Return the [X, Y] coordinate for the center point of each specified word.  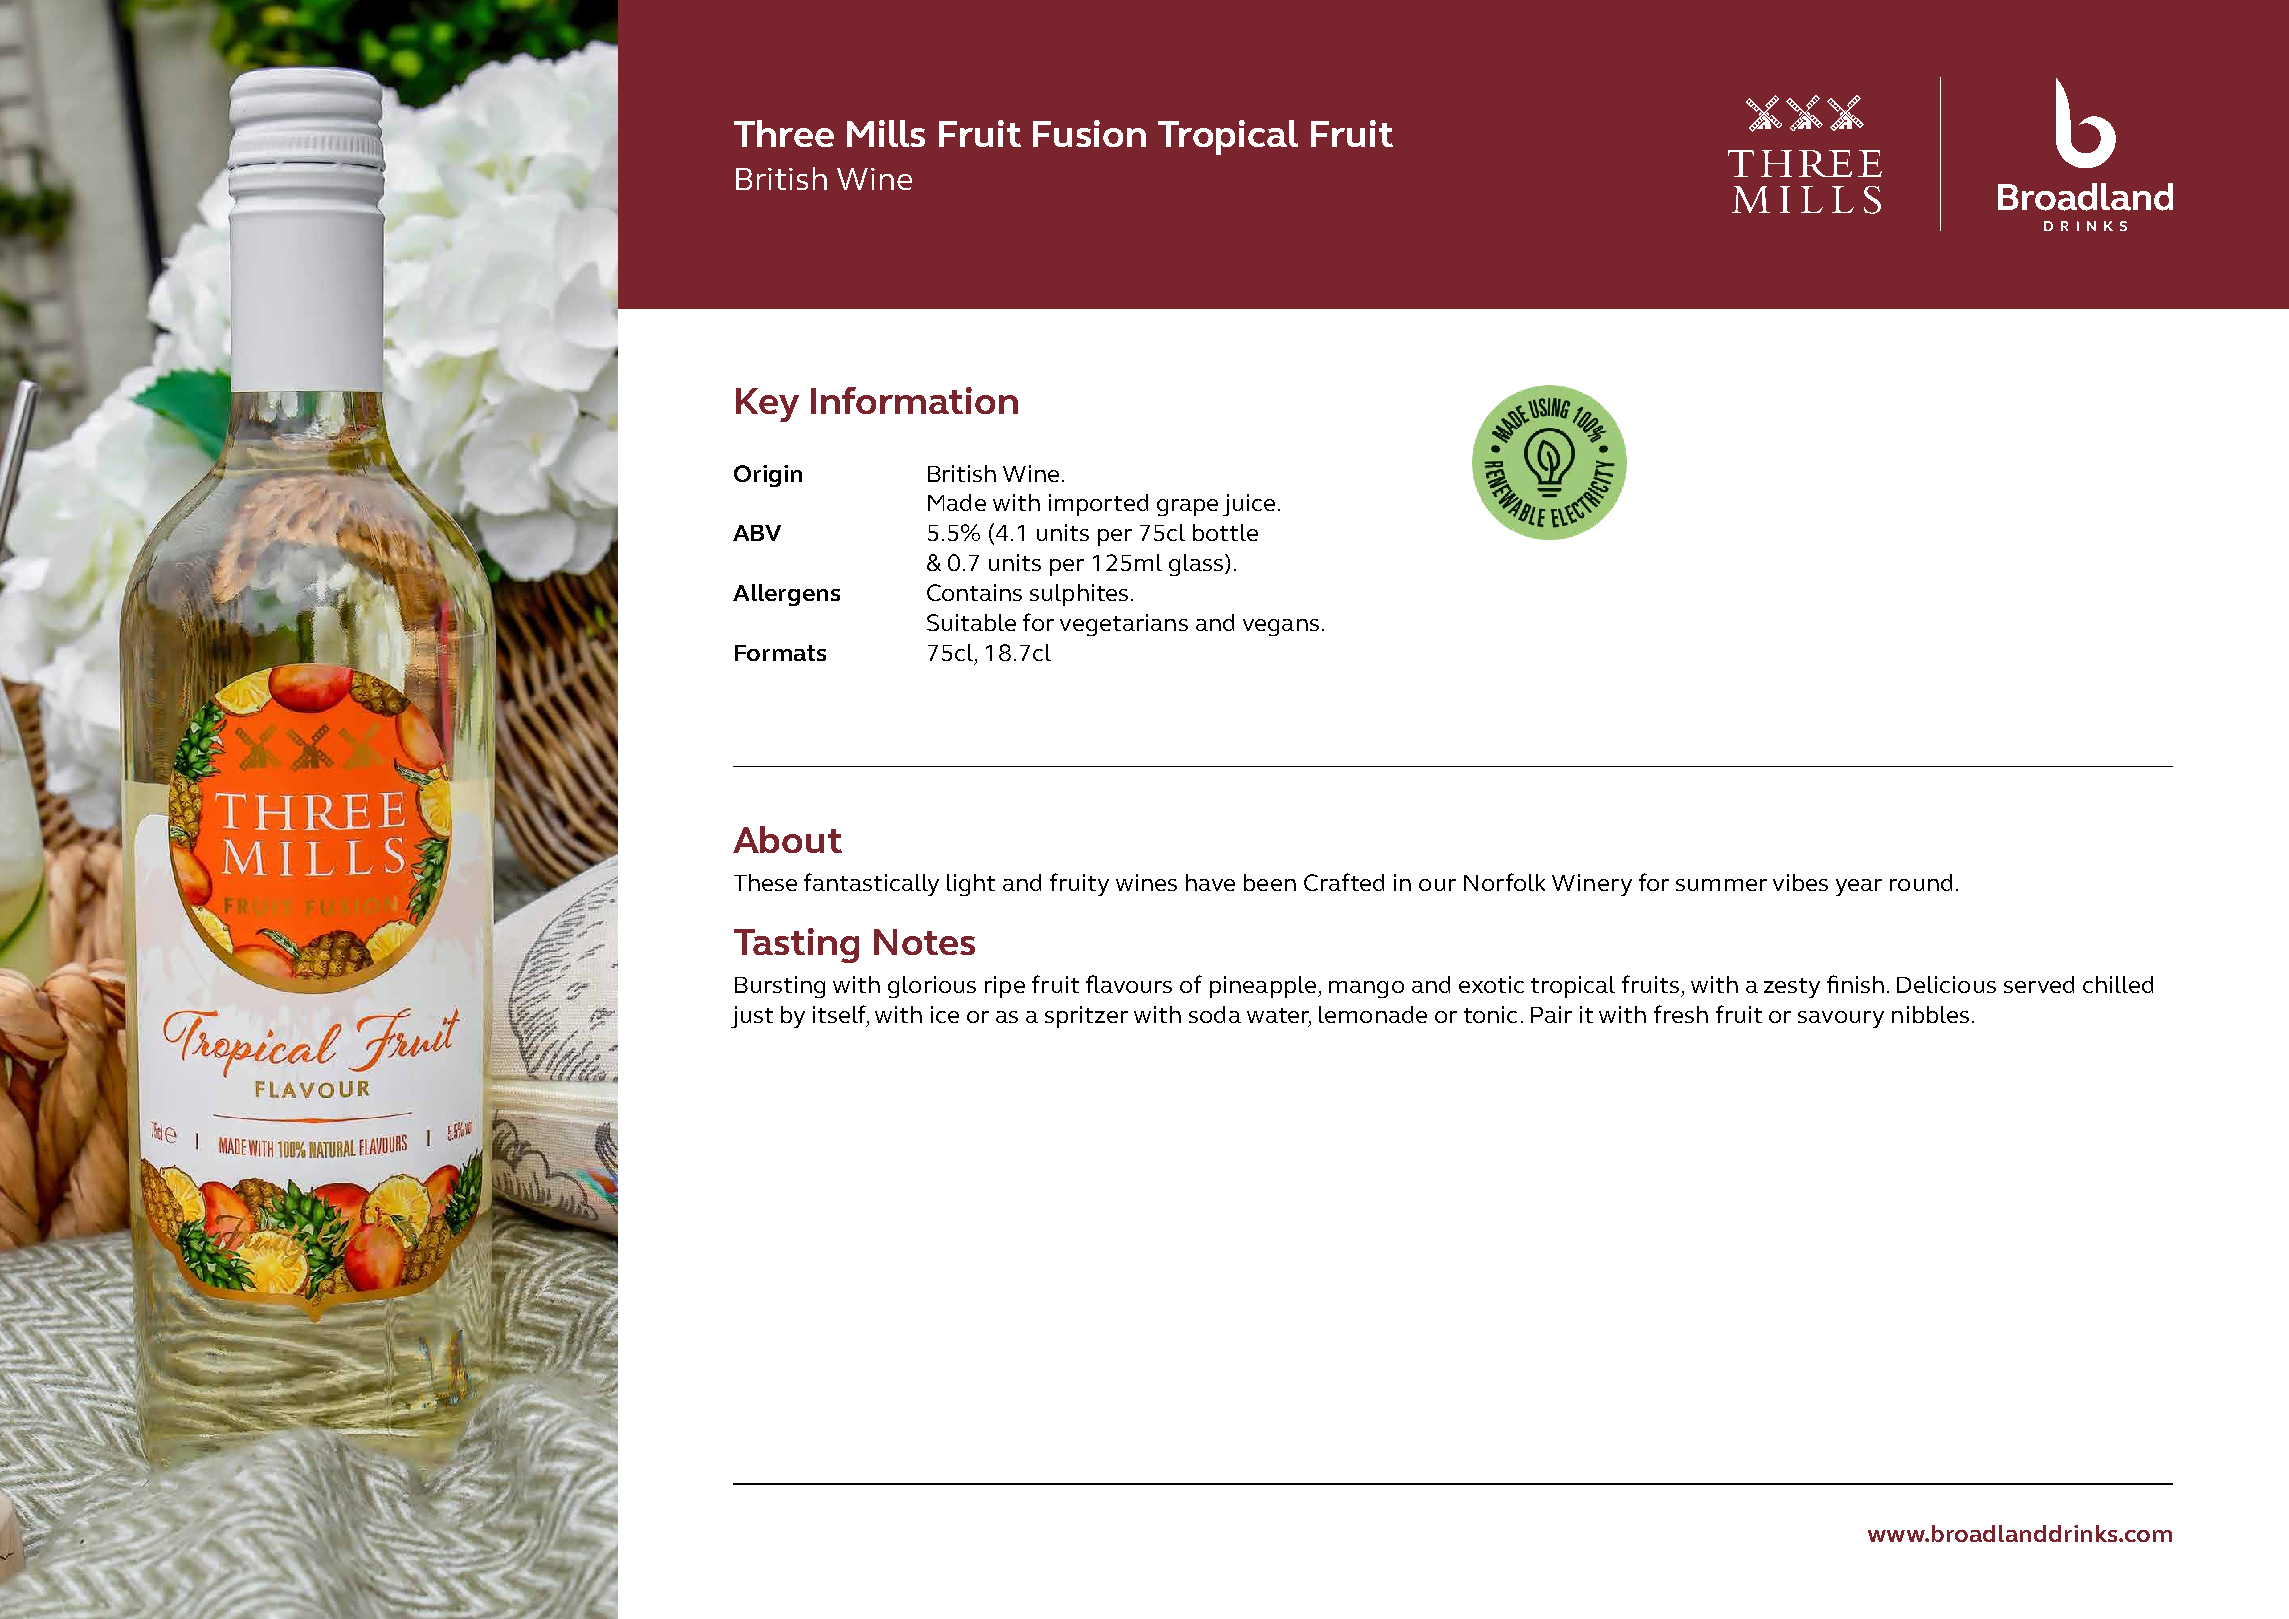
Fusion [1089, 133]
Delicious [1946, 984]
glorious [932, 987]
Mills [886, 133]
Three [784, 133]
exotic [1491, 984]
